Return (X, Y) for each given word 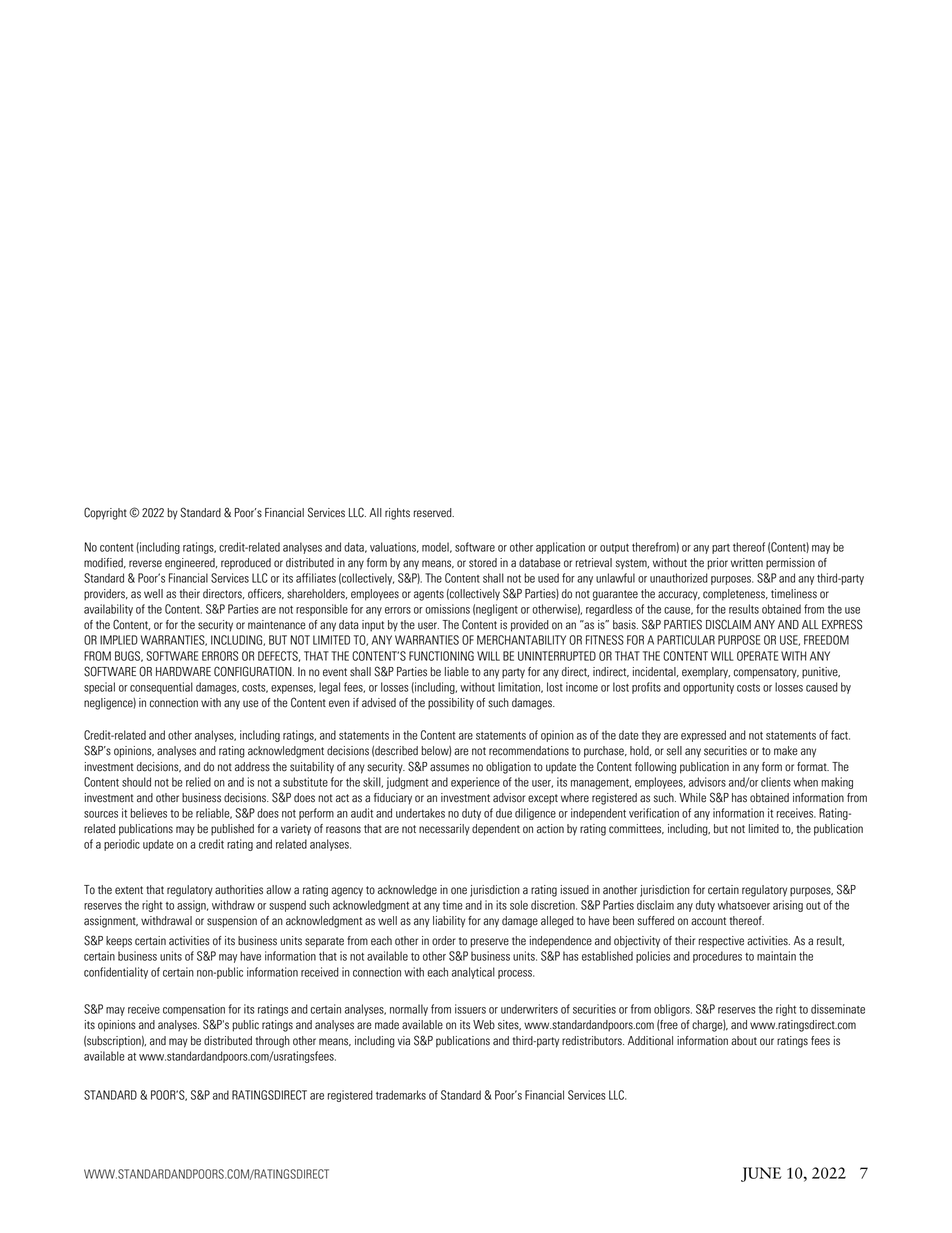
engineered (191, 564)
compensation (194, 1010)
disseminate (838, 1009)
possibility (451, 704)
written (747, 563)
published (232, 830)
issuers (470, 1009)
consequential (161, 688)
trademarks (401, 1095)
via (404, 1041)
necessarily (444, 830)
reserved (434, 513)
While (692, 798)
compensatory (766, 673)
